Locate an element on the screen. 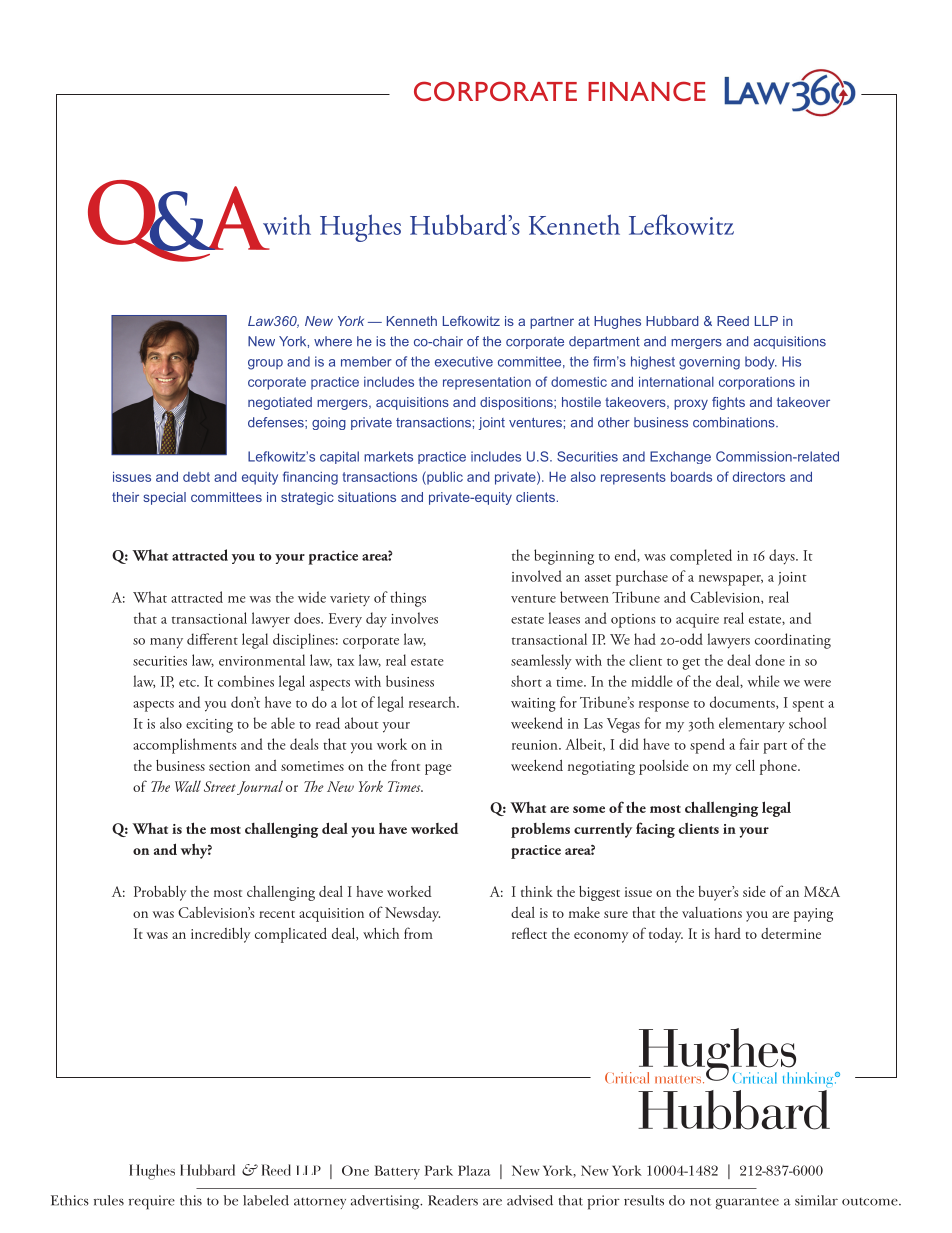  markets is located at coordinates (388, 456).
